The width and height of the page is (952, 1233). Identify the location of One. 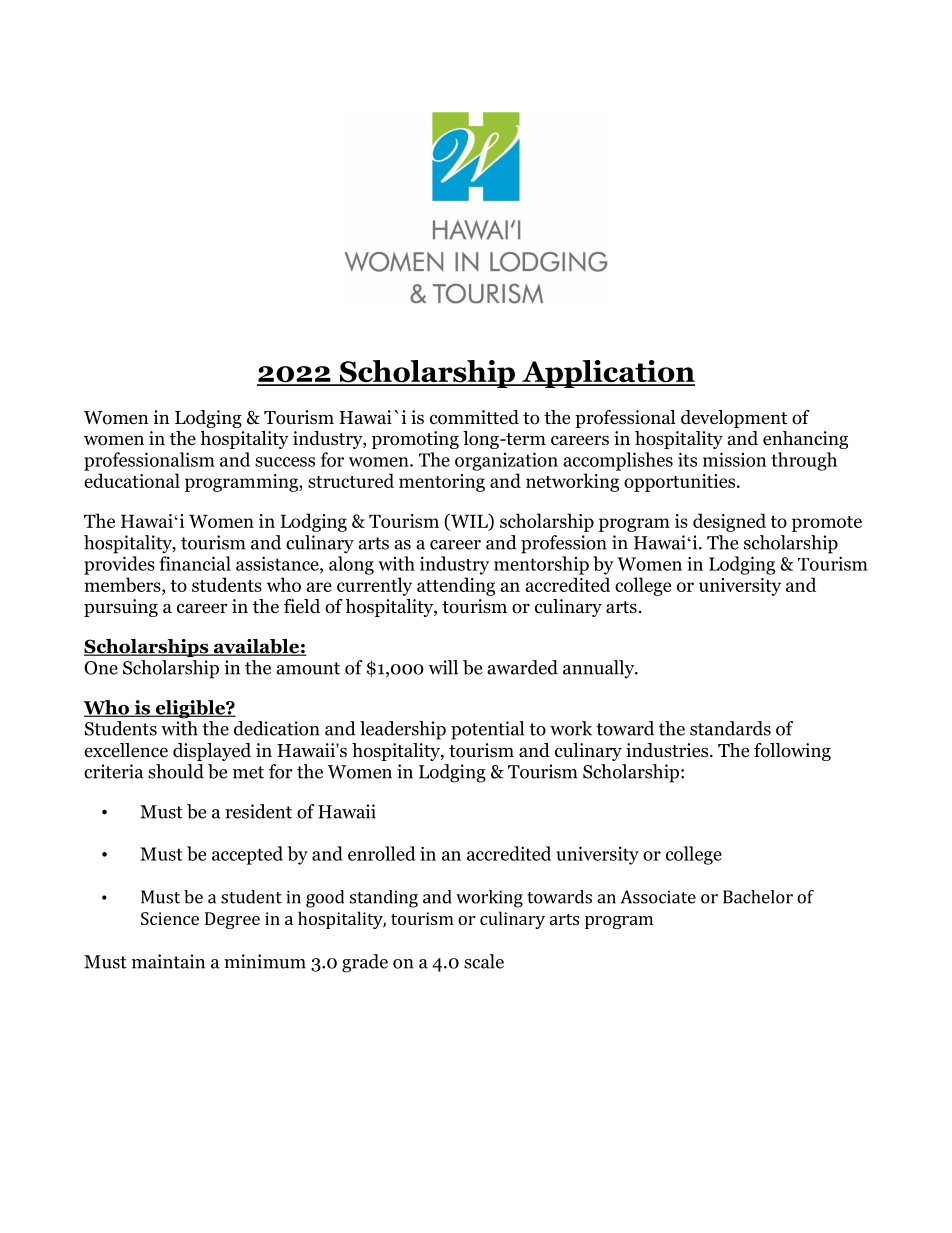
(101, 668).
